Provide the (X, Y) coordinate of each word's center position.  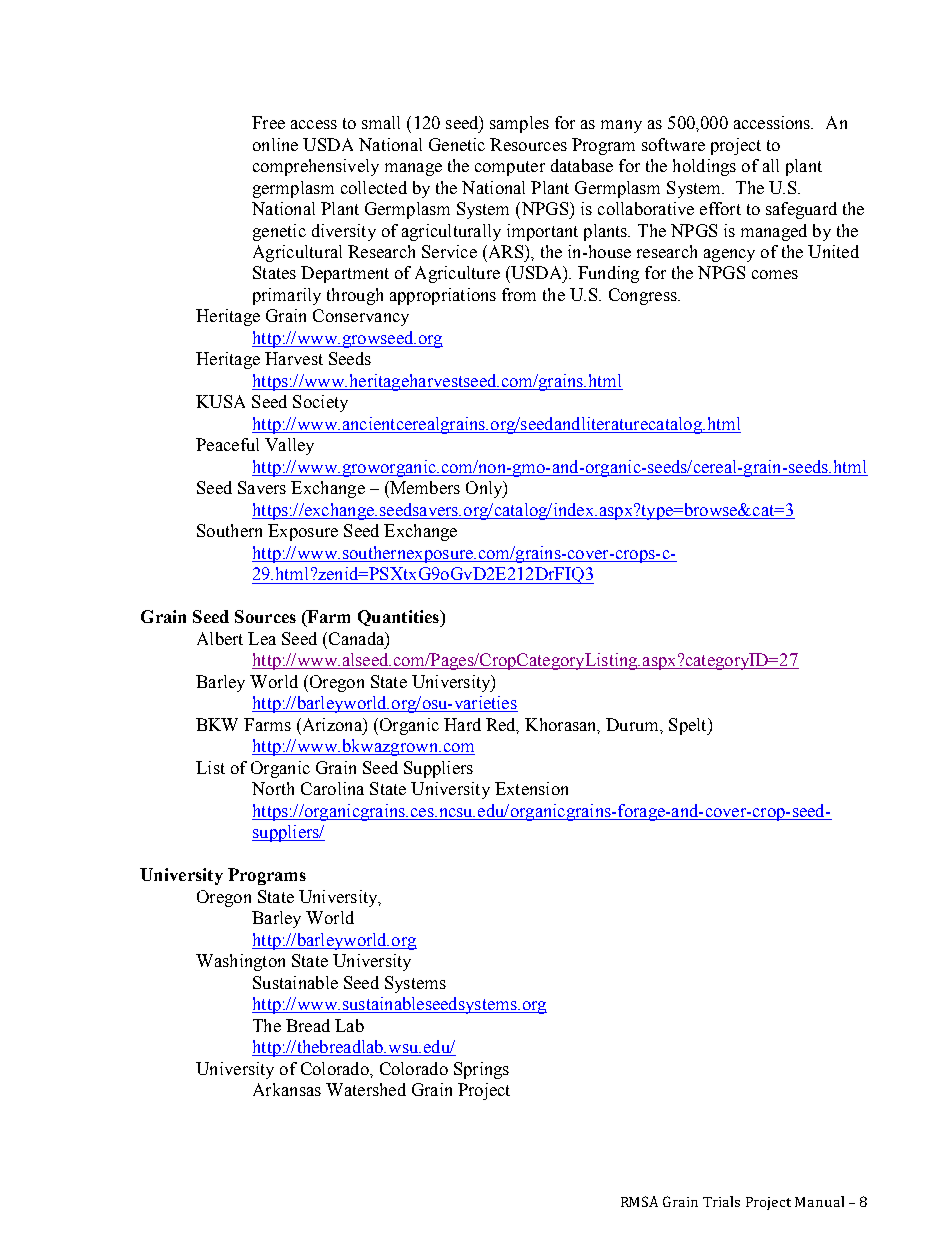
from (519, 294)
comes (775, 274)
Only (485, 489)
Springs (481, 1070)
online (275, 144)
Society (320, 403)
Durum (633, 724)
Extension (531, 788)
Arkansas (287, 1089)
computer (510, 168)
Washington (240, 962)
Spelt (689, 726)
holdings (704, 167)
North (273, 788)
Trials (721, 1201)
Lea (262, 638)
